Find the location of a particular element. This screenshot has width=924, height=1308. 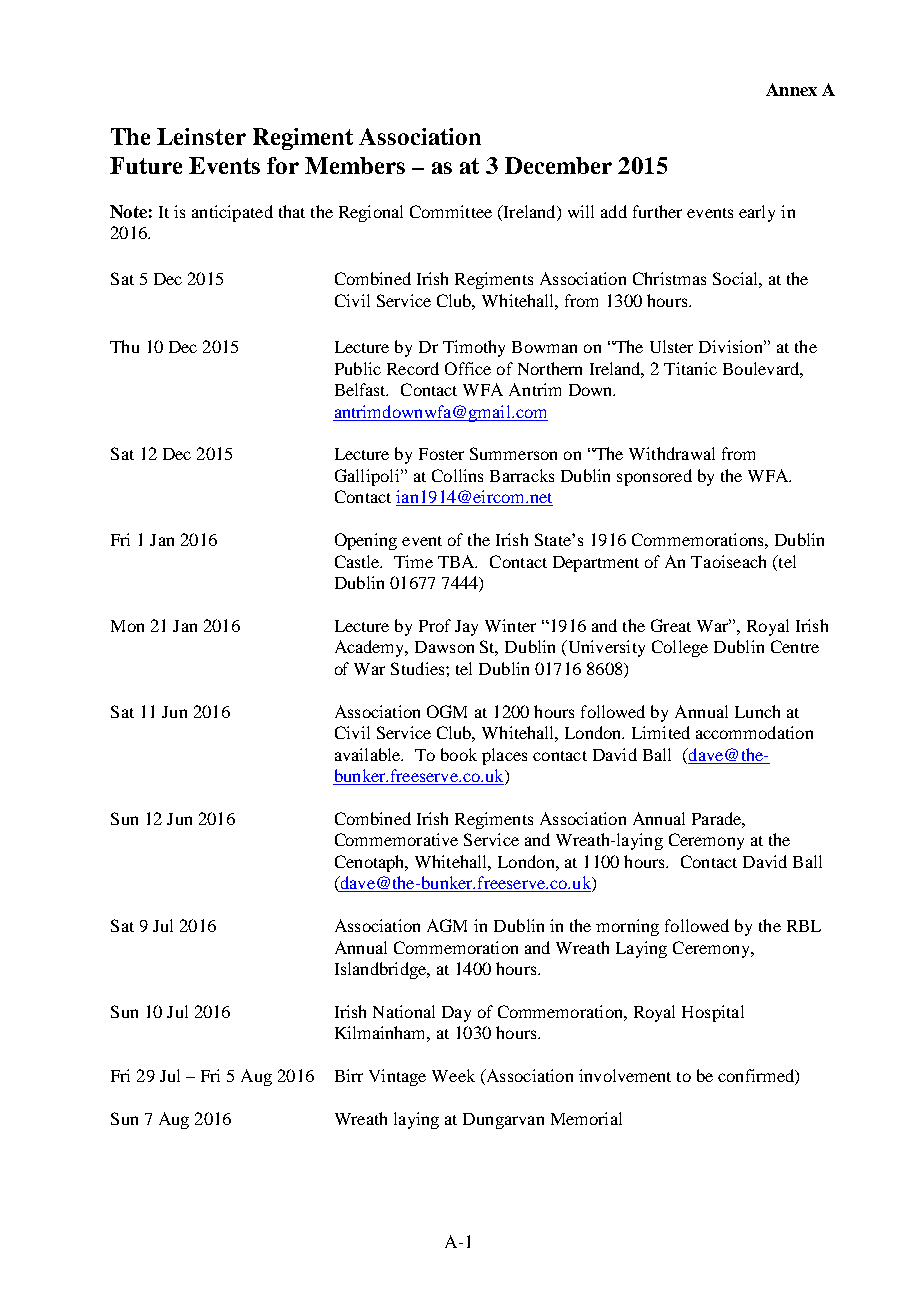

December is located at coordinates (558, 165).
